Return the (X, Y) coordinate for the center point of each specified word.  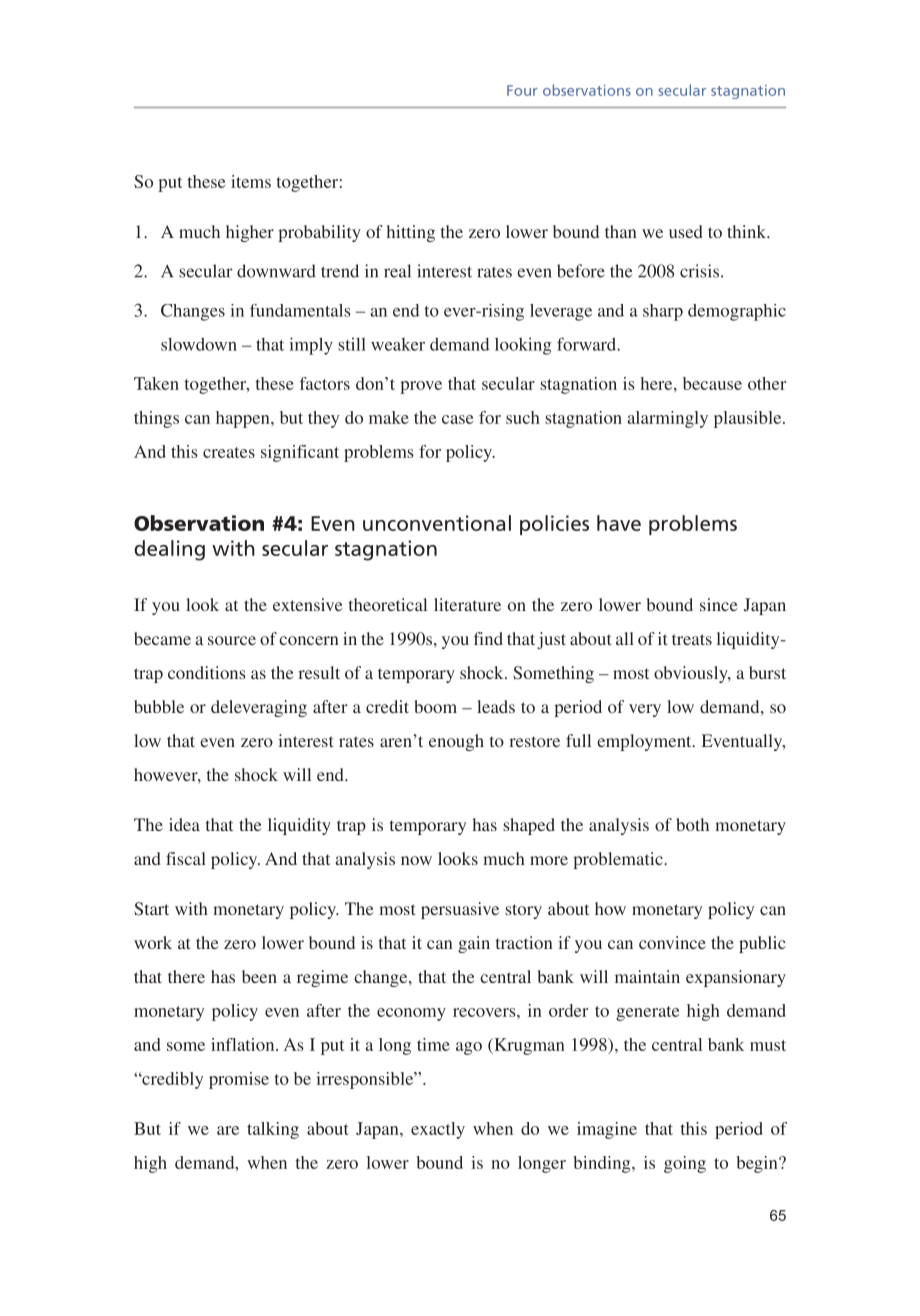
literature (467, 604)
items (251, 181)
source (232, 640)
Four (522, 90)
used (686, 231)
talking (273, 1130)
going (685, 1164)
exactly (438, 1130)
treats (692, 639)
